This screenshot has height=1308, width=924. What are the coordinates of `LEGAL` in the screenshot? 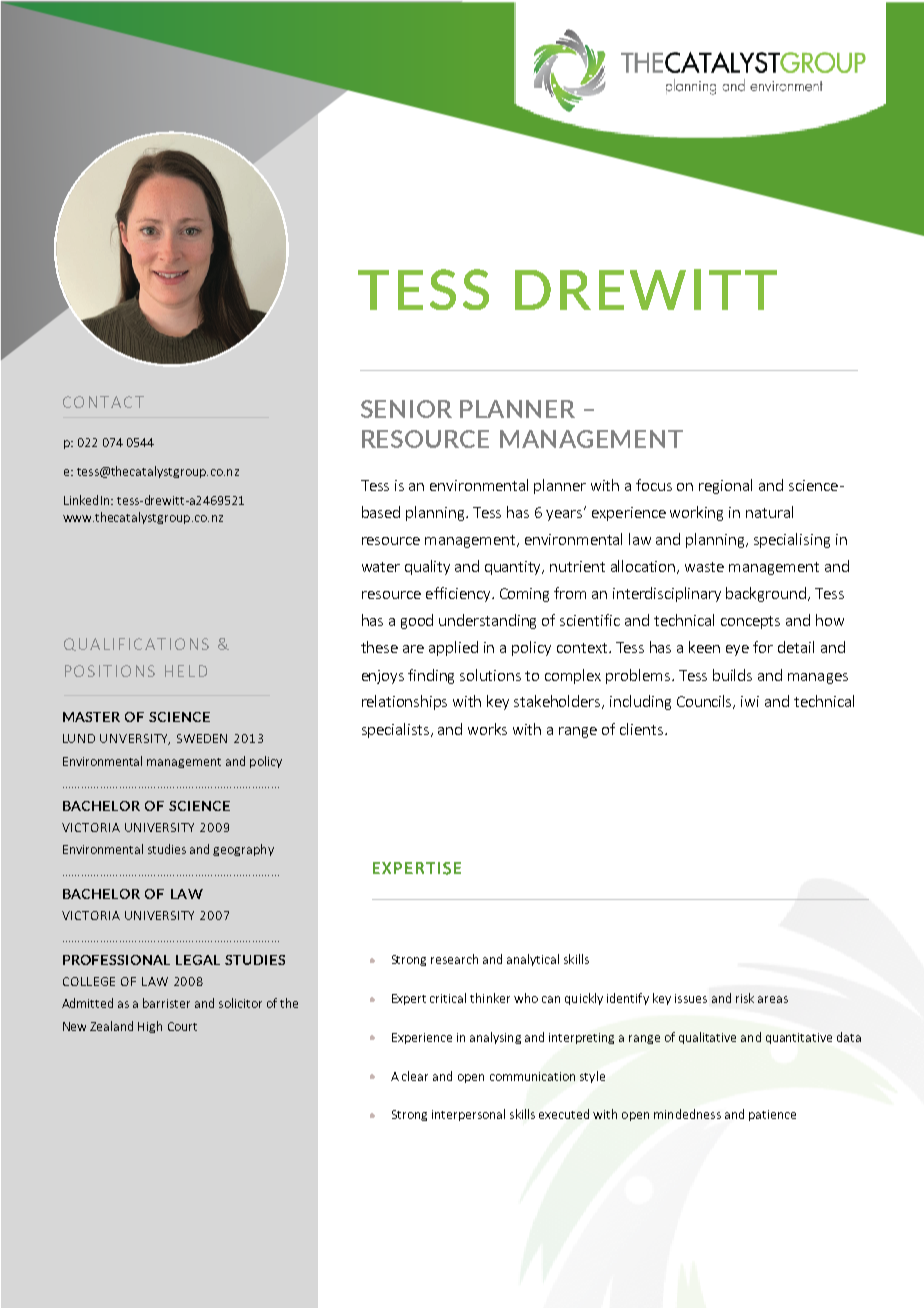 It's located at (198, 960).
